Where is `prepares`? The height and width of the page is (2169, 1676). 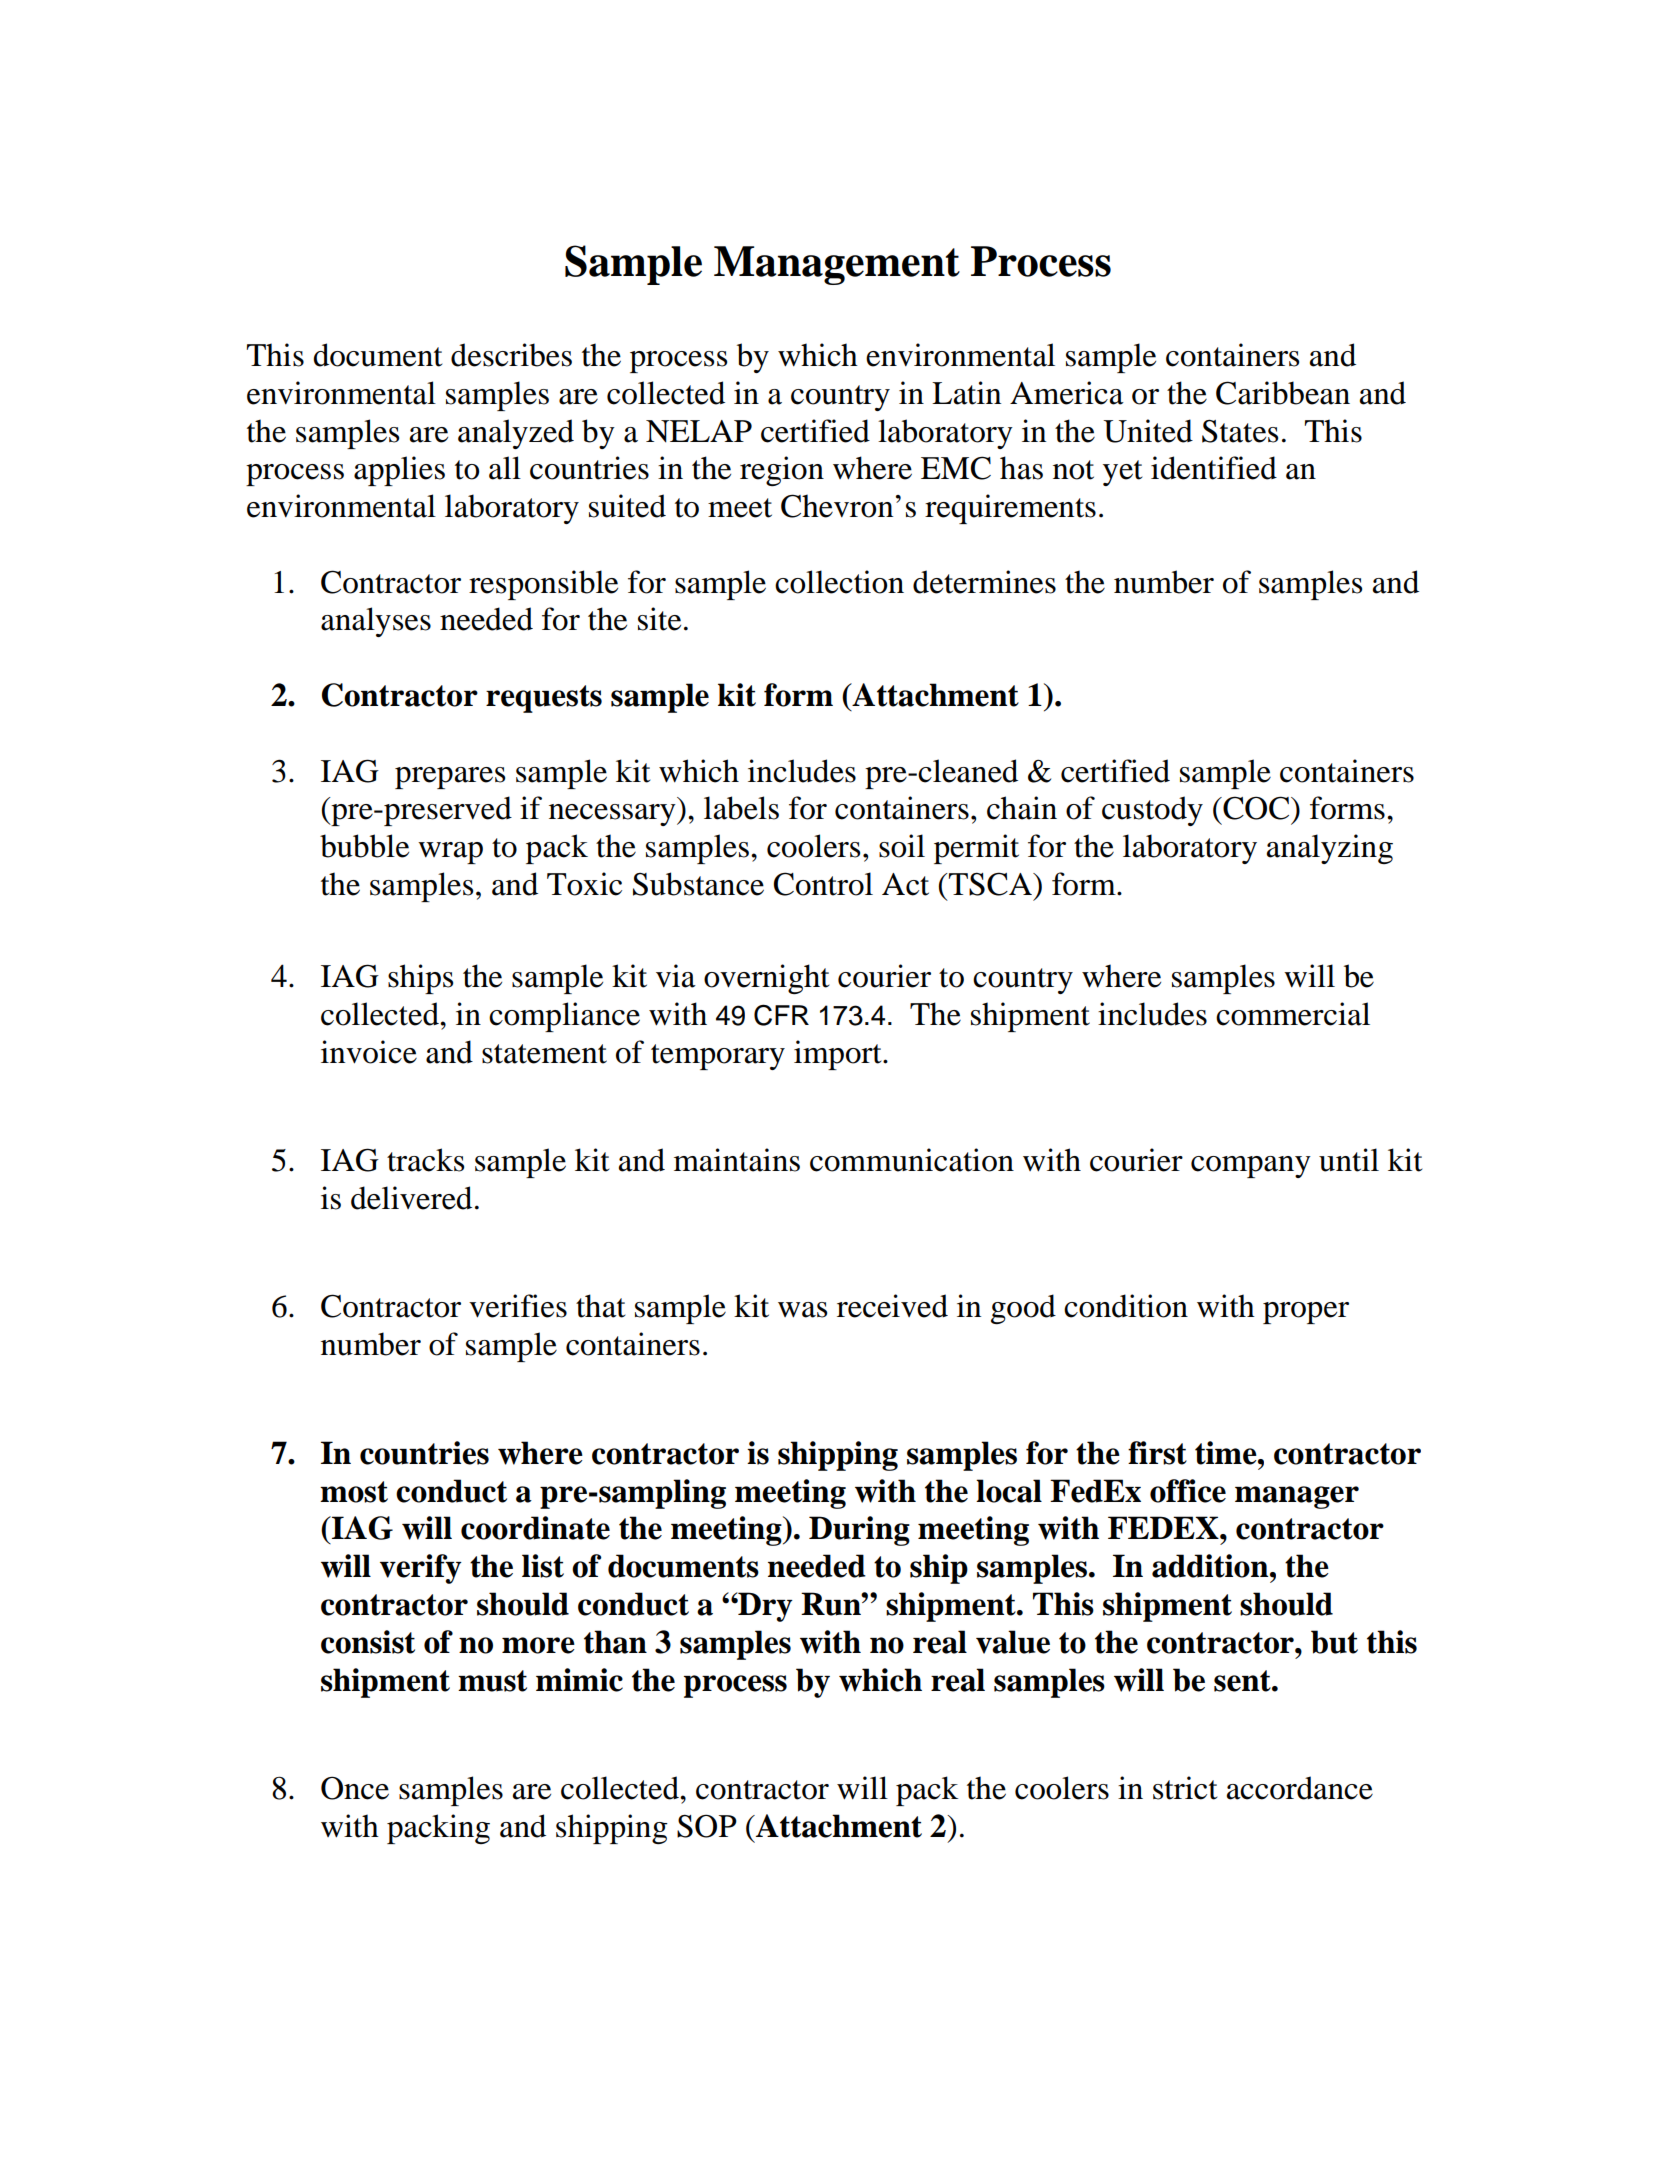
prepares is located at coordinates (450, 778).
